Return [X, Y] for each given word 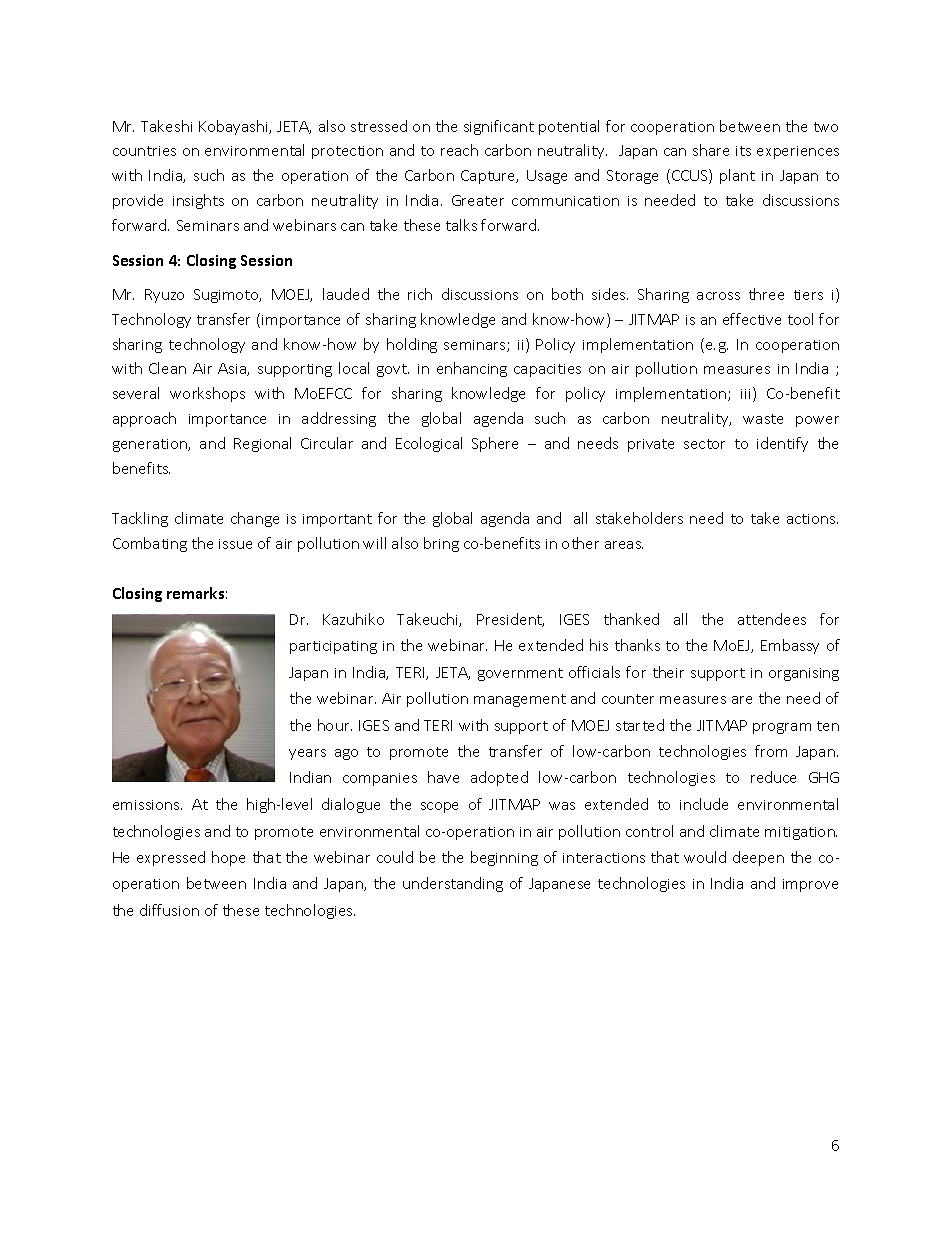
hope [228, 858]
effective [752, 319]
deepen [758, 858]
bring [441, 544]
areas [624, 545]
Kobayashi [234, 127]
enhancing [472, 369]
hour [335, 725]
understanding [453, 884]
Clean [167, 368]
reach [459, 150]
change [255, 519]
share [711, 150]
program [782, 728]
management [520, 700]
